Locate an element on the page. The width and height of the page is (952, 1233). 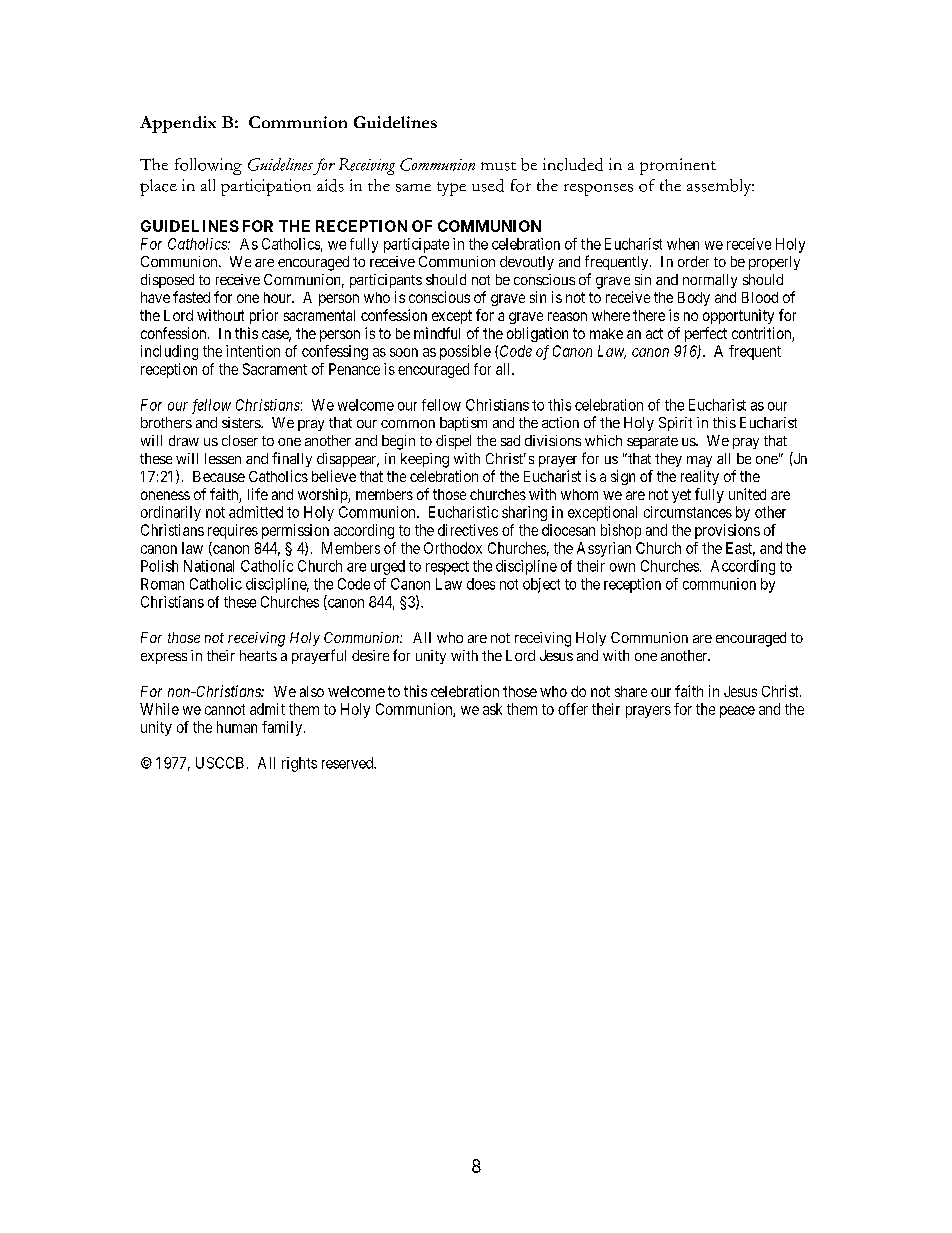
must is located at coordinates (498, 166).
